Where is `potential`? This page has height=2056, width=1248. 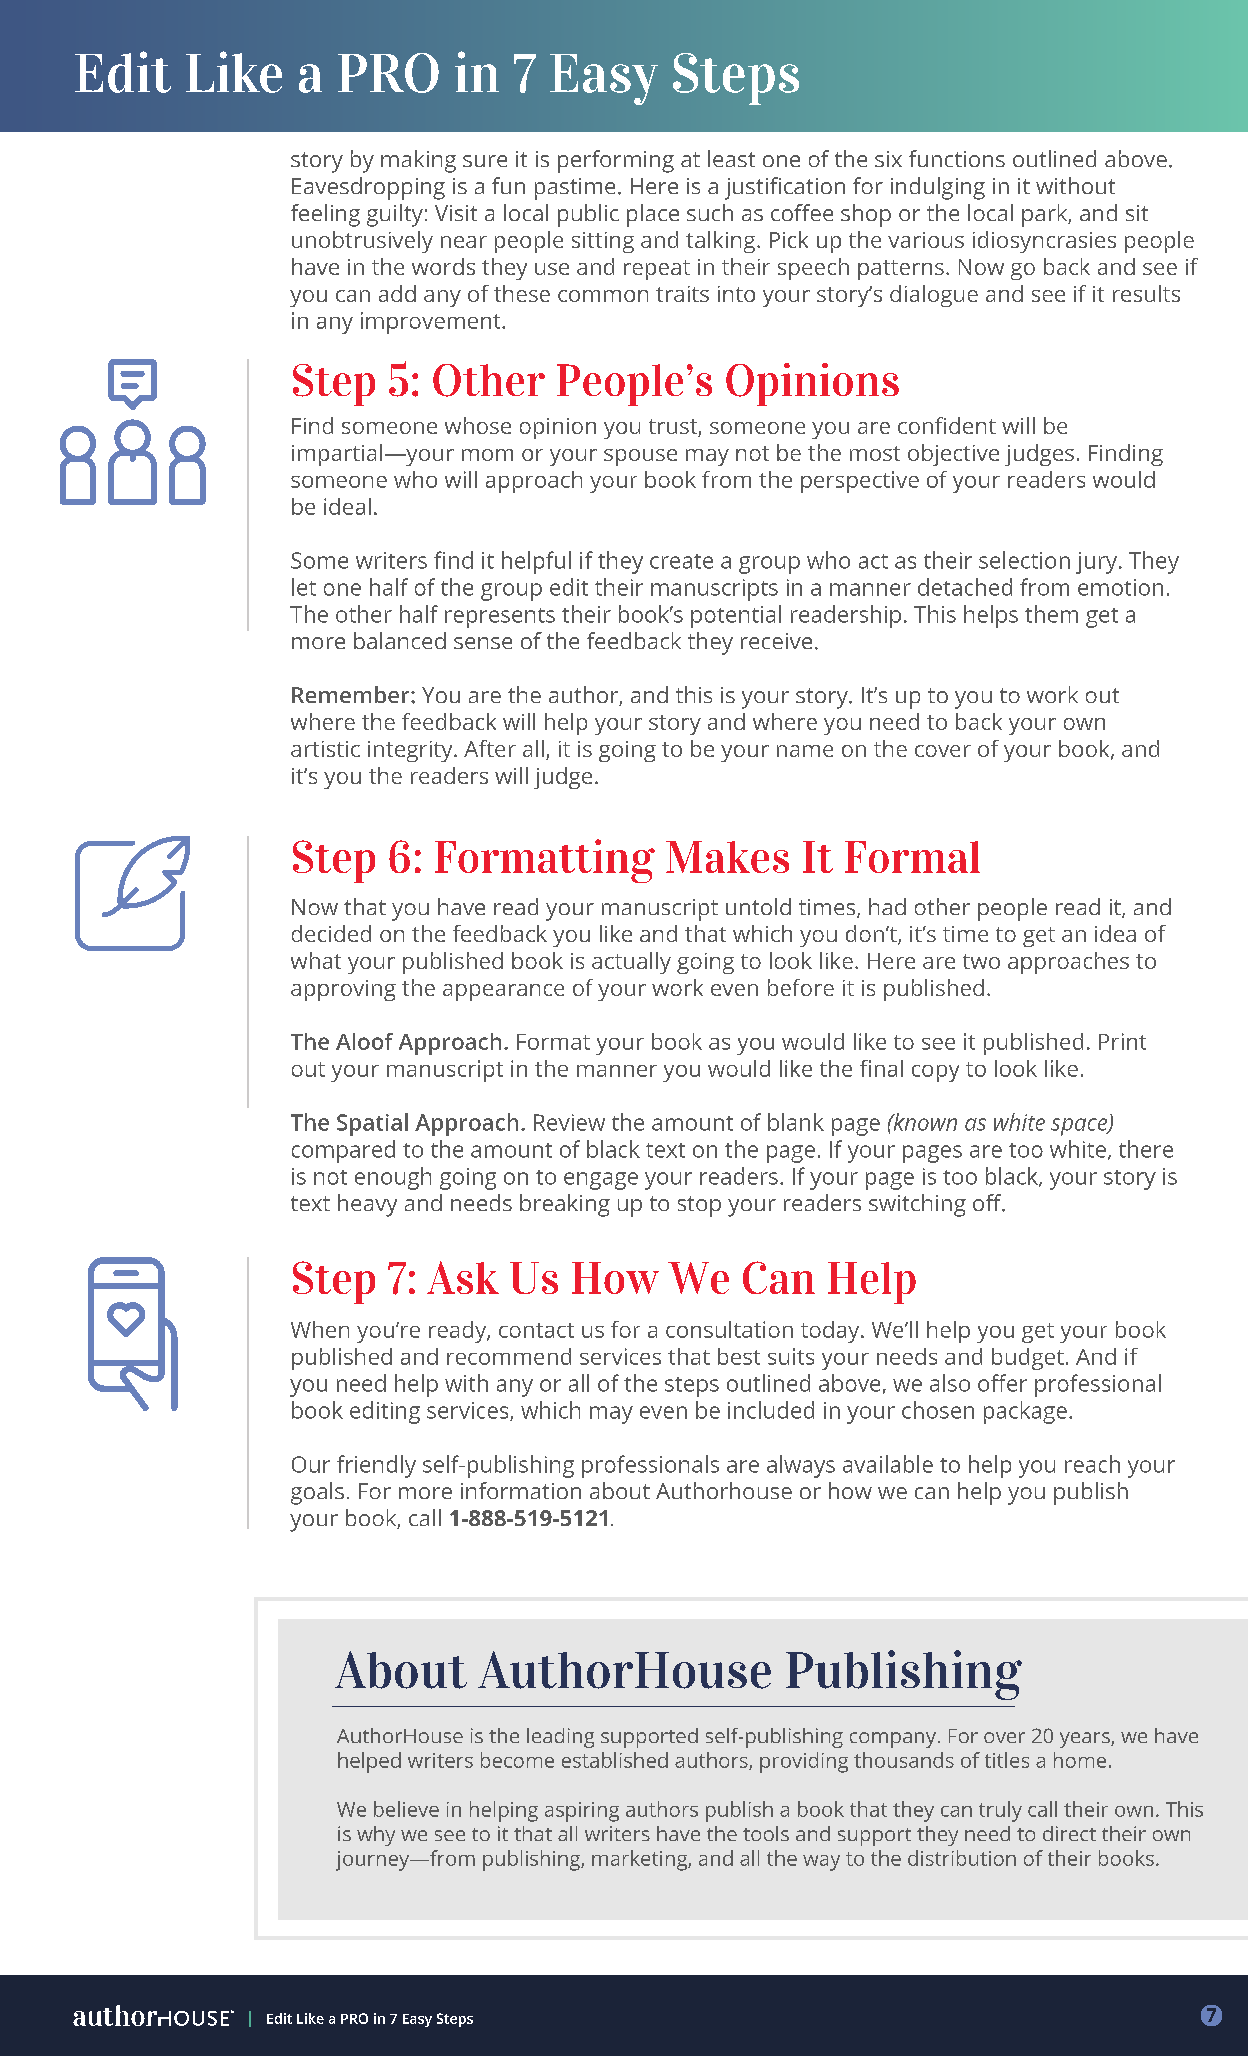 potential is located at coordinates (736, 616).
